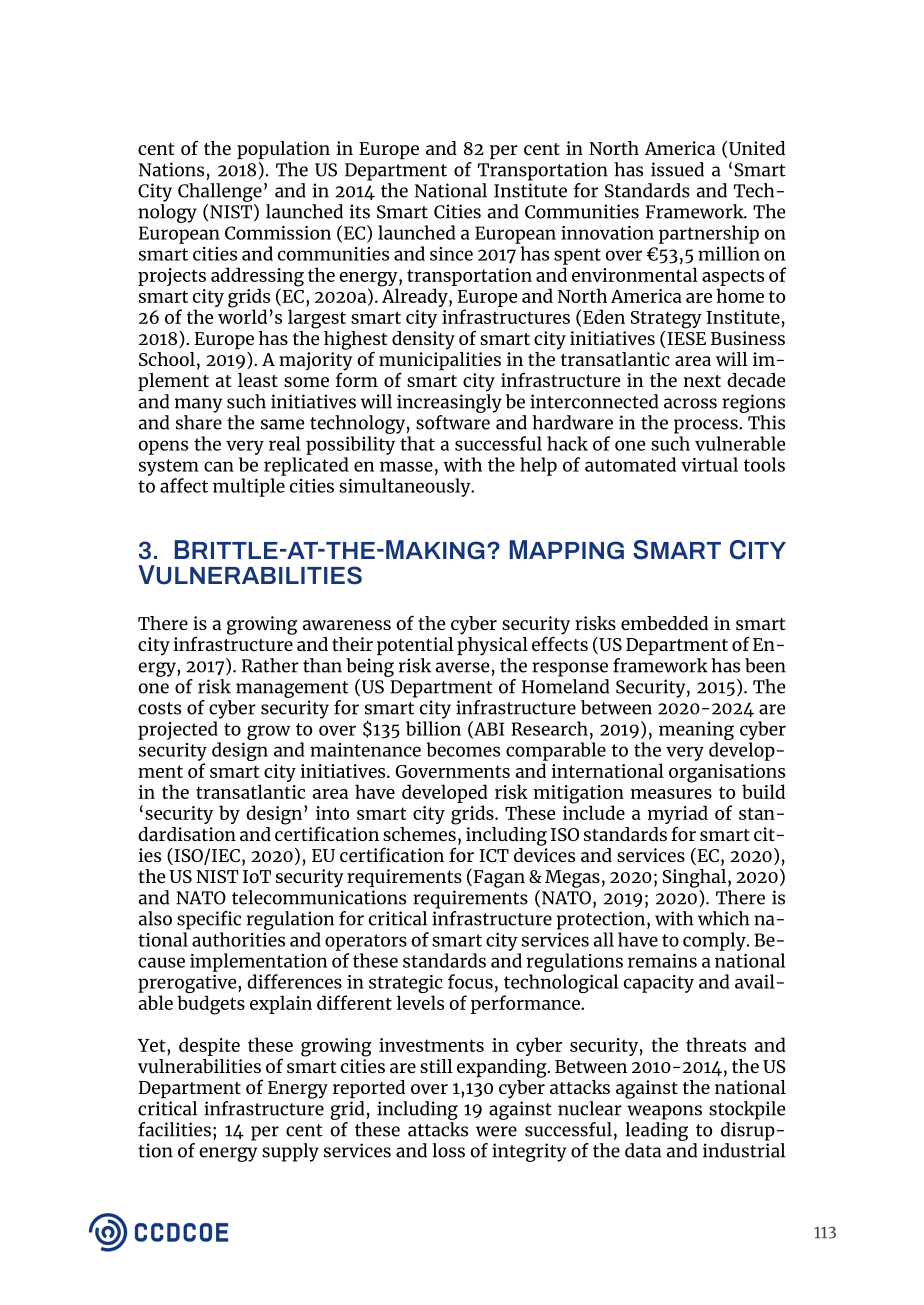  I want to click on Rather, so click(270, 665).
